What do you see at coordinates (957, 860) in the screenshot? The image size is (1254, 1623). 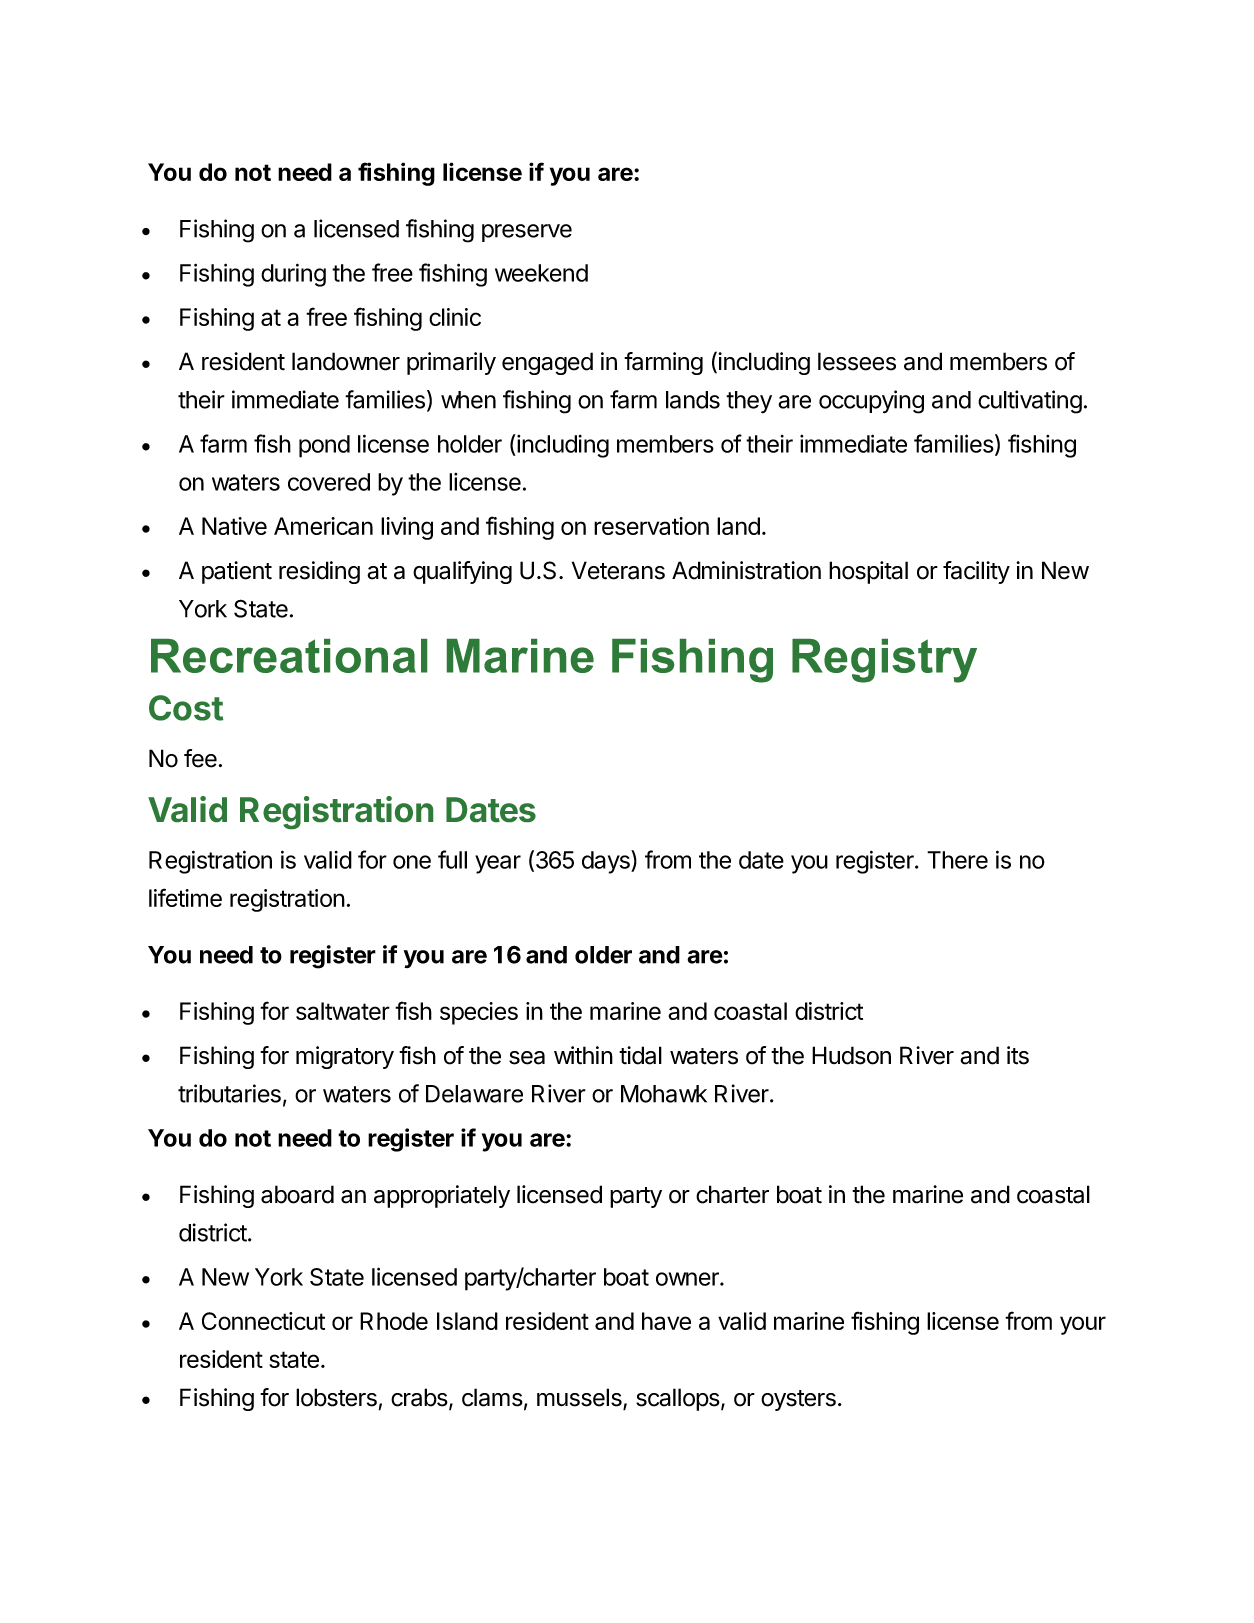 I see `There` at bounding box center [957, 860].
